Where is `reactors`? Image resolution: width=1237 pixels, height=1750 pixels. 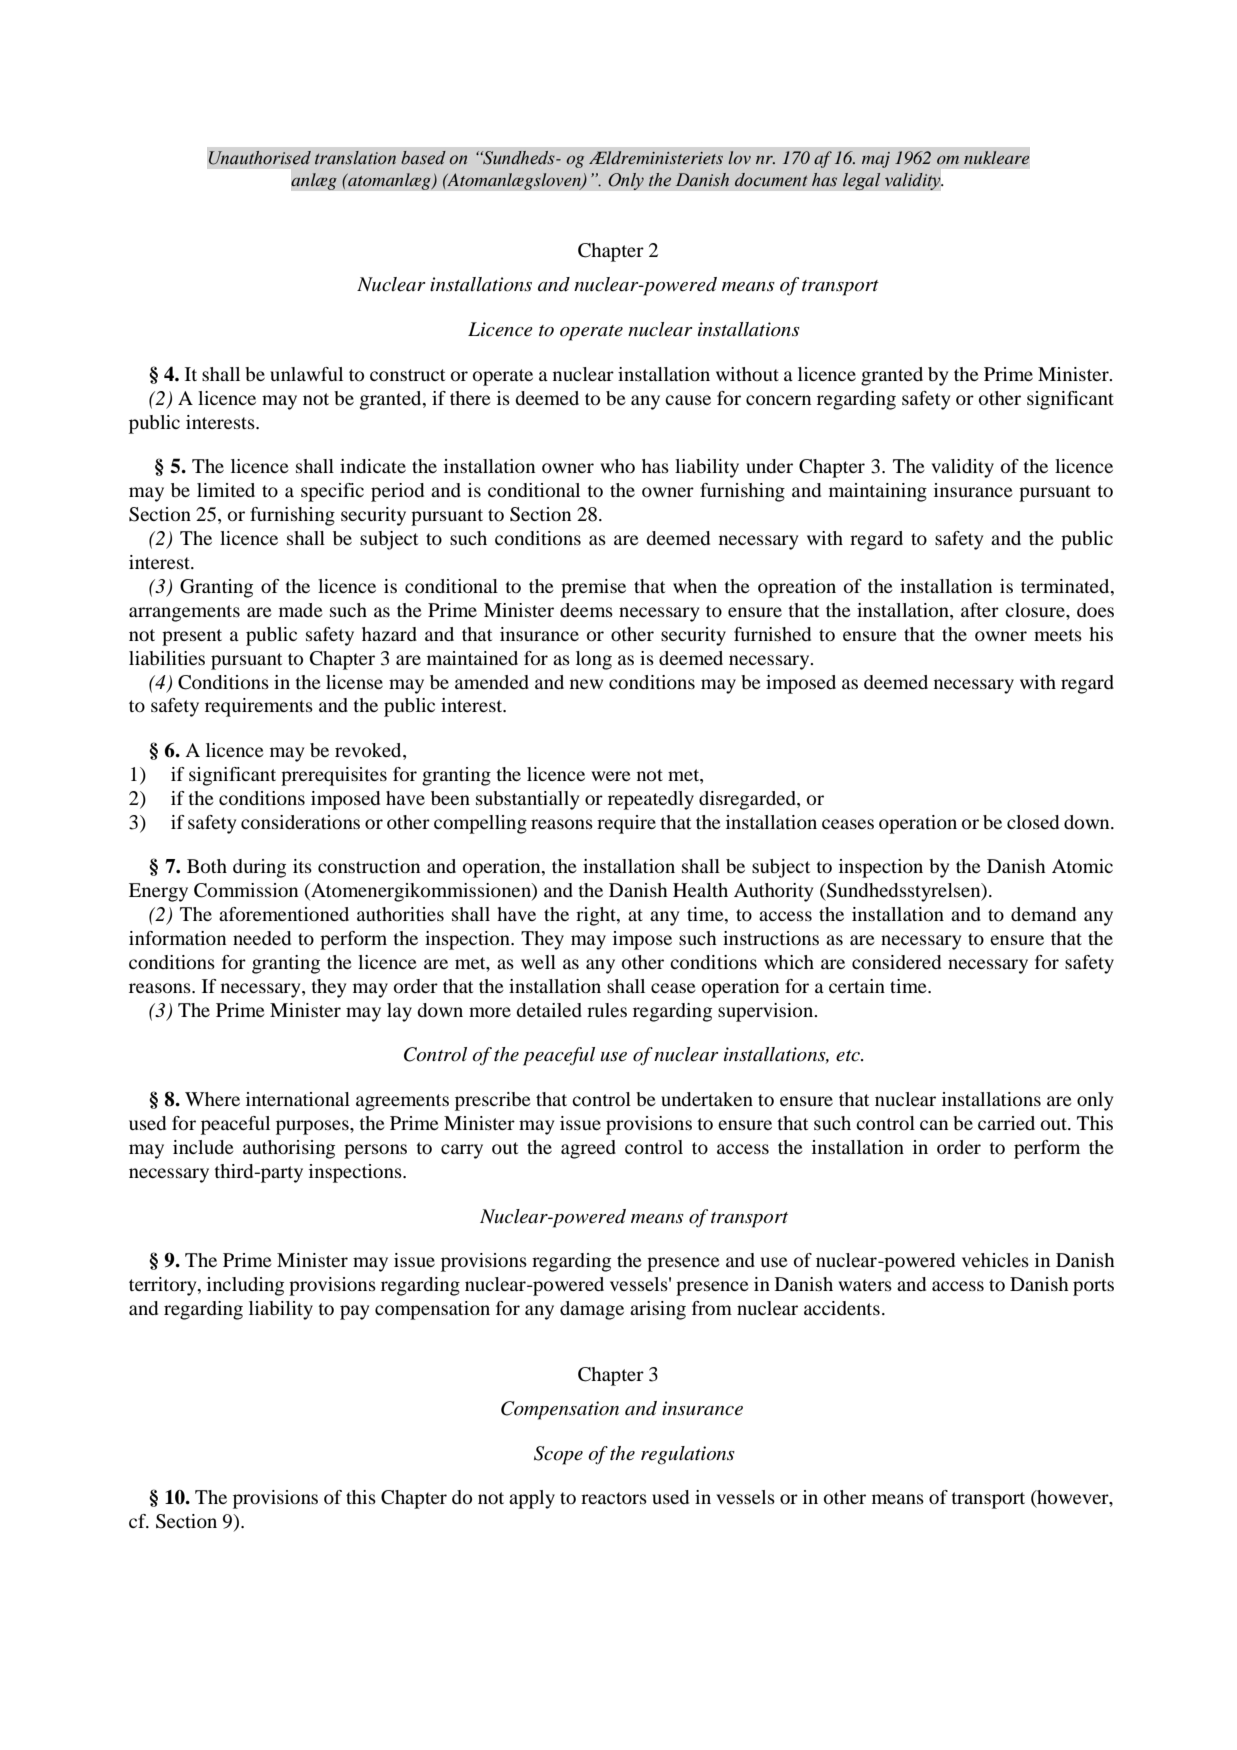 reactors is located at coordinates (614, 1498).
